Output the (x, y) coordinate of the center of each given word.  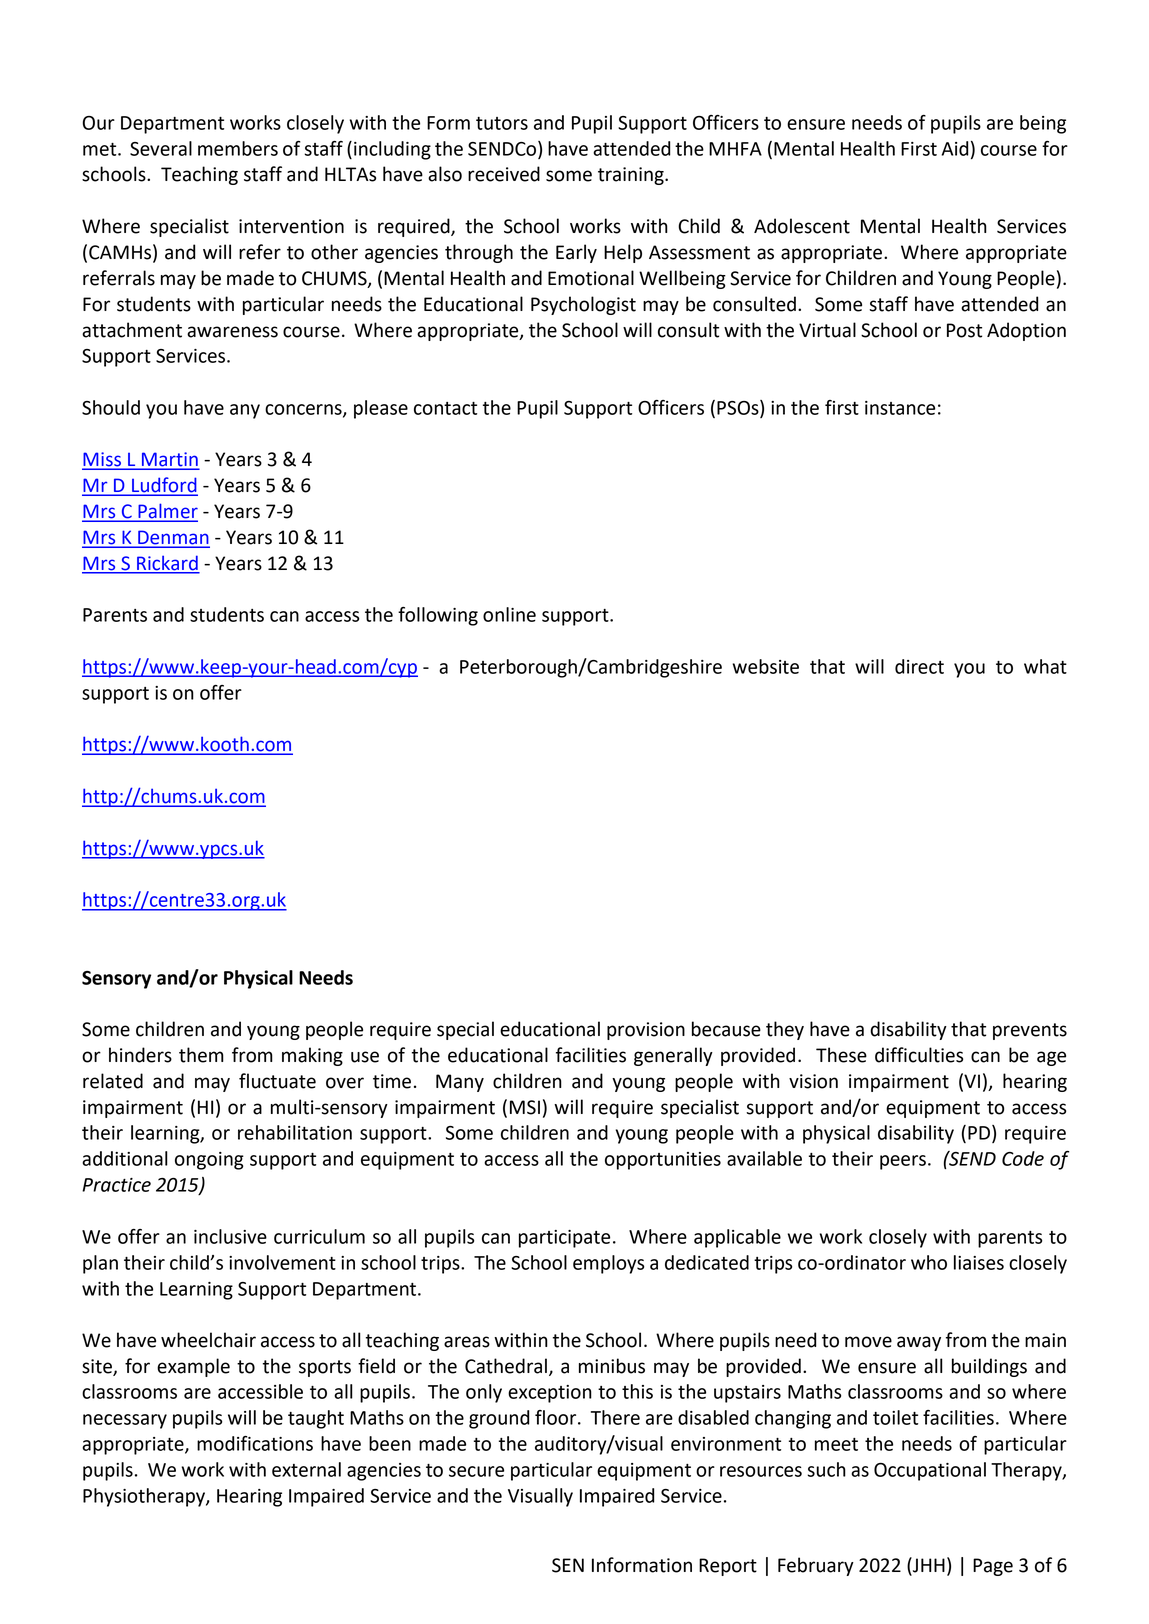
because (726, 1029)
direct (919, 666)
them (201, 1055)
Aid (955, 148)
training (632, 176)
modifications (255, 1443)
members (238, 148)
